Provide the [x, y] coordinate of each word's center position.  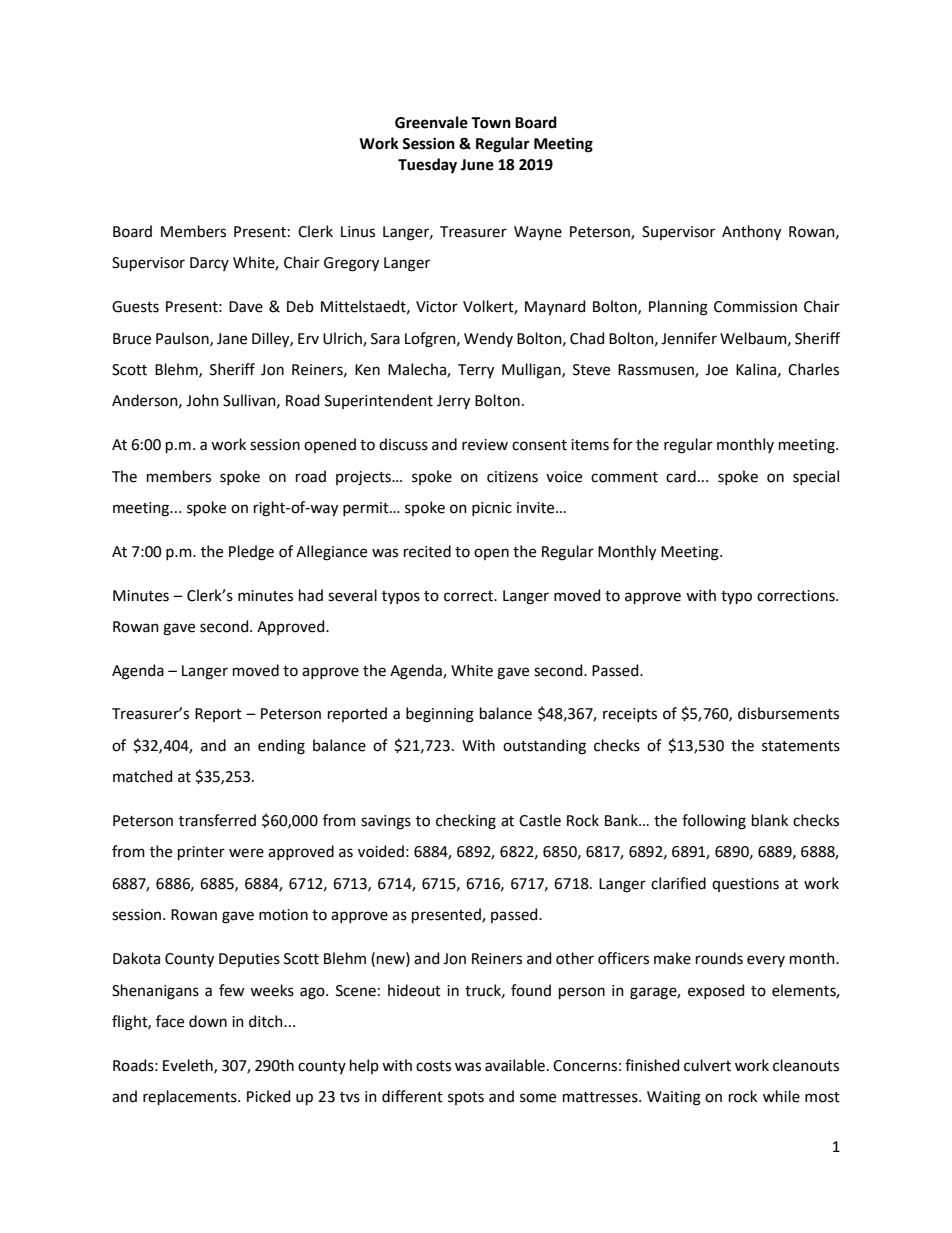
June [477, 165]
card [681, 476]
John [202, 400]
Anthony [751, 233]
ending [281, 747]
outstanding [544, 747]
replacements [191, 1097]
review [485, 445]
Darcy [209, 264]
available [515, 1065]
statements [801, 746]
